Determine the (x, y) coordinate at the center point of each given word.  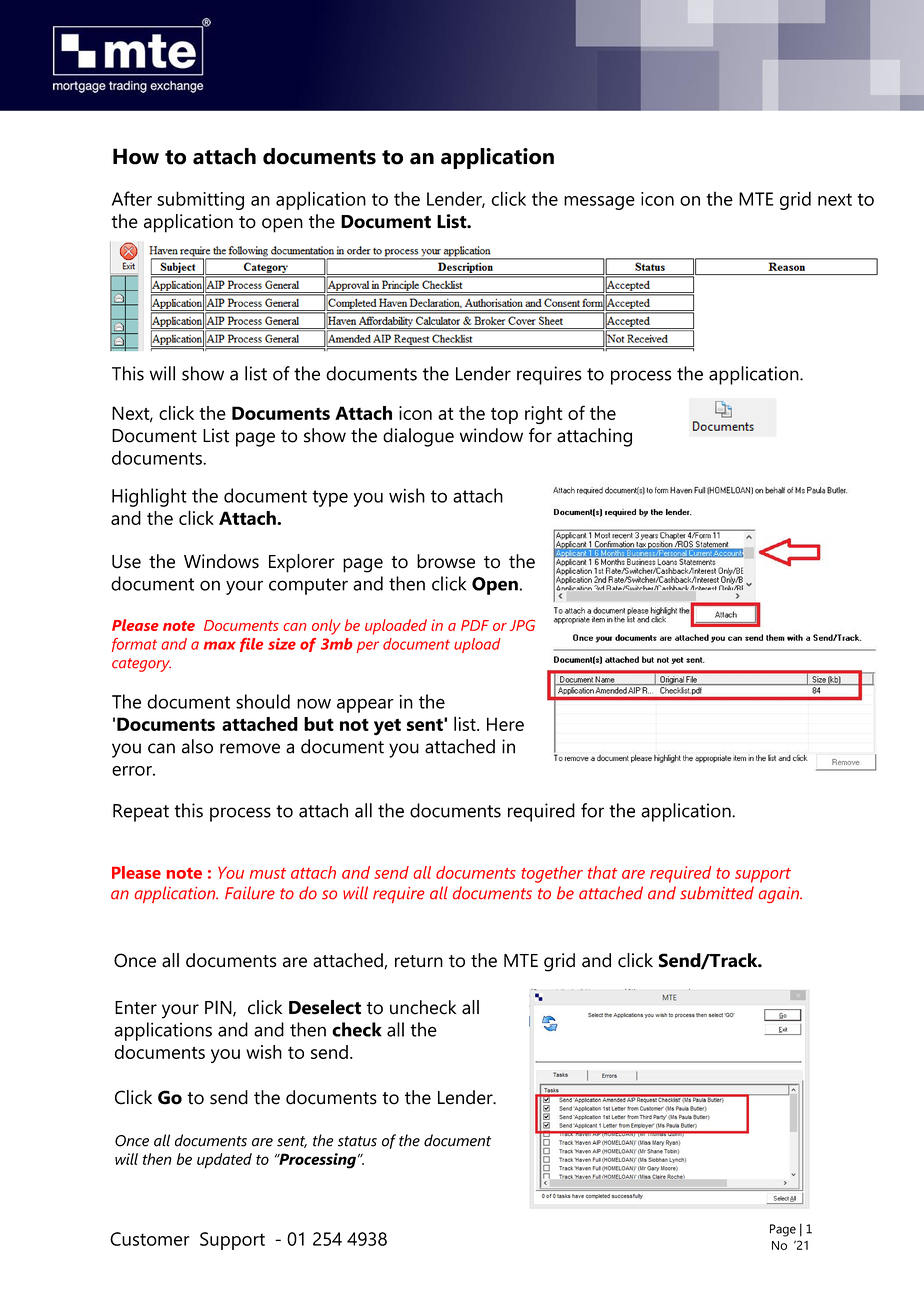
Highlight (149, 497)
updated (224, 1161)
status (357, 1141)
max (220, 645)
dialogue (418, 437)
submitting (200, 200)
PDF (475, 625)
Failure (250, 893)
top (504, 416)
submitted (717, 893)
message (599, 203)
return (419, 961)
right (543, 415)
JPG (522, 625)
